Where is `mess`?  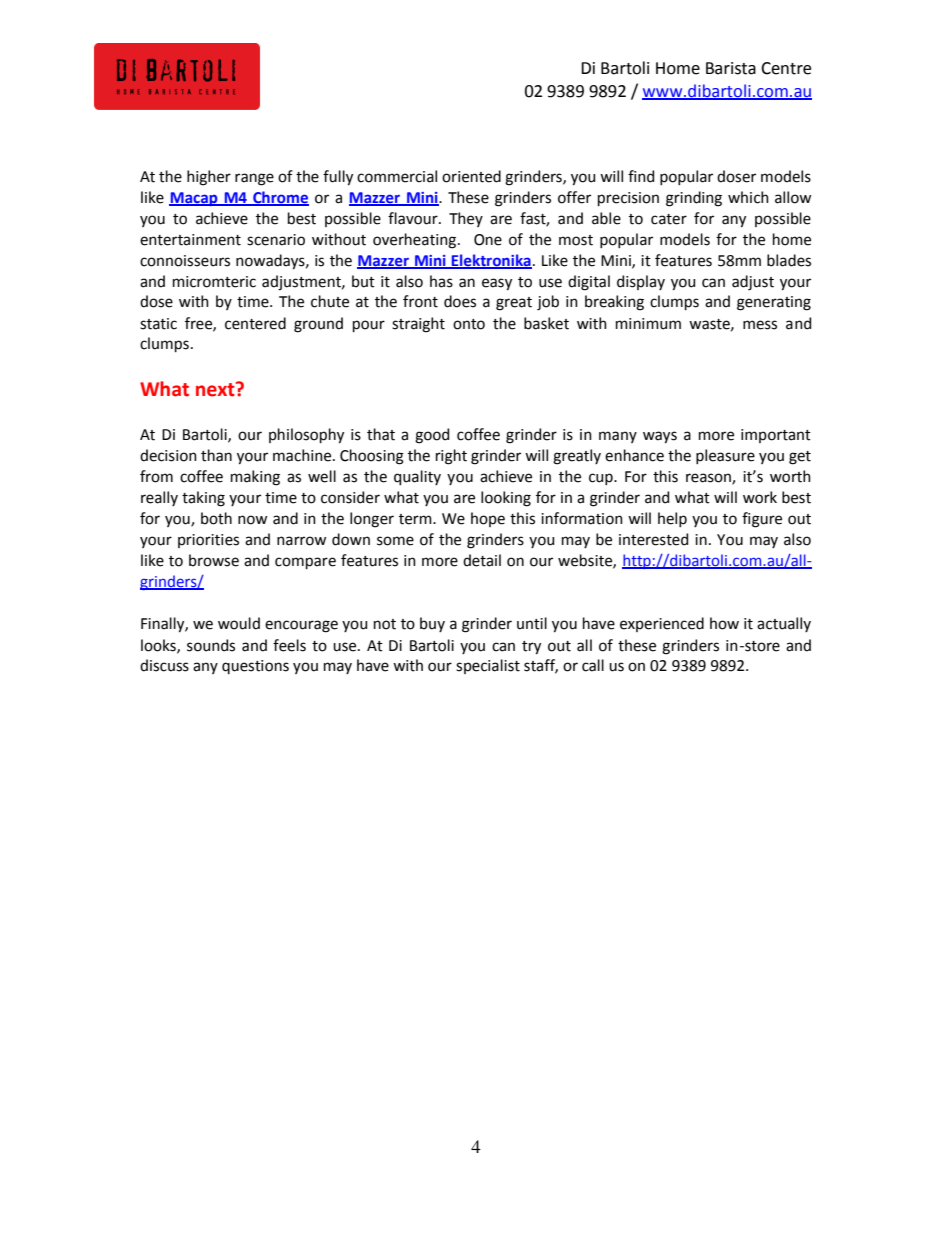
mess is located at coordinates (760, 325).
